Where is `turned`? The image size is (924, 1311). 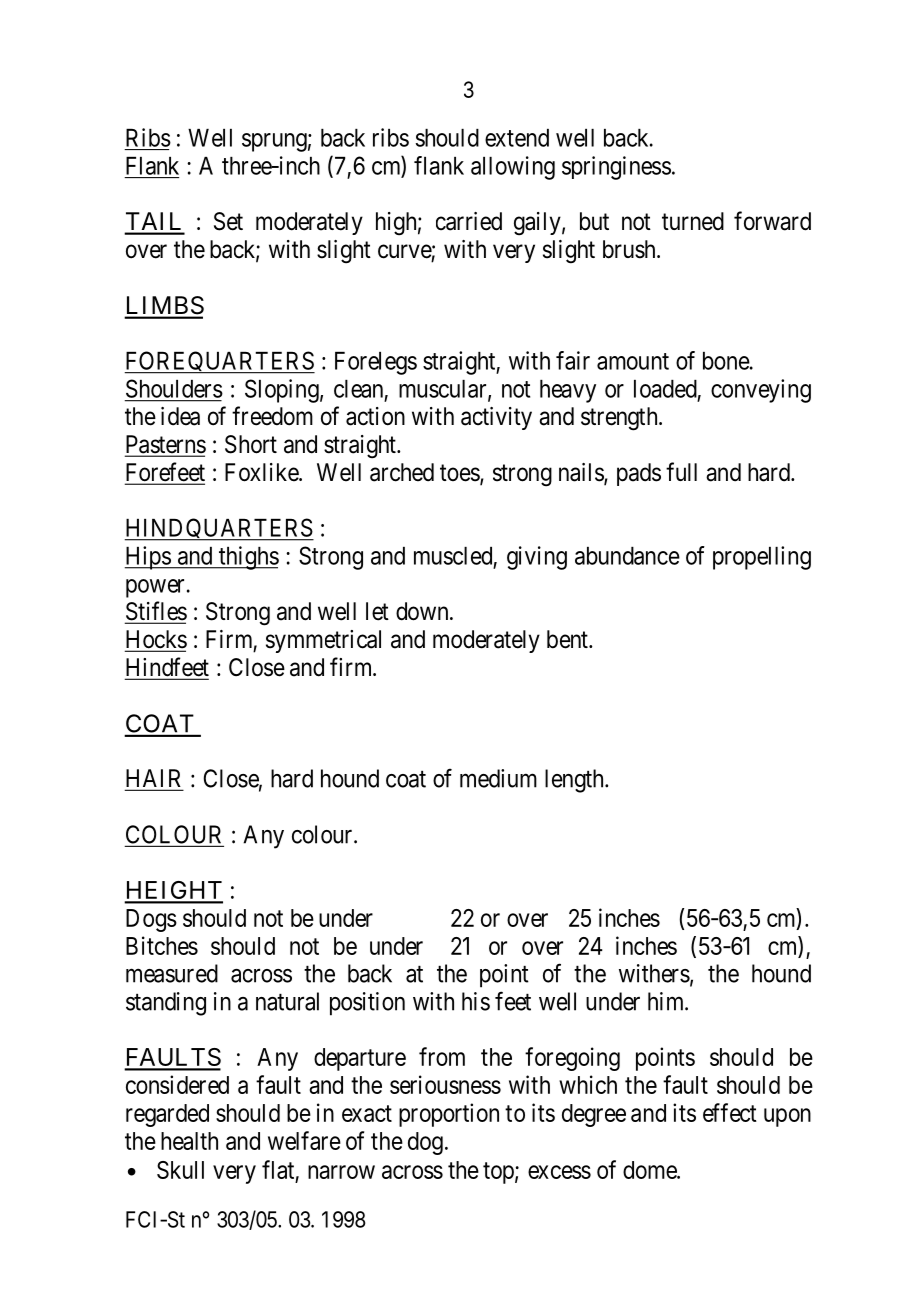 turned is located at coordinates (693, 221).
